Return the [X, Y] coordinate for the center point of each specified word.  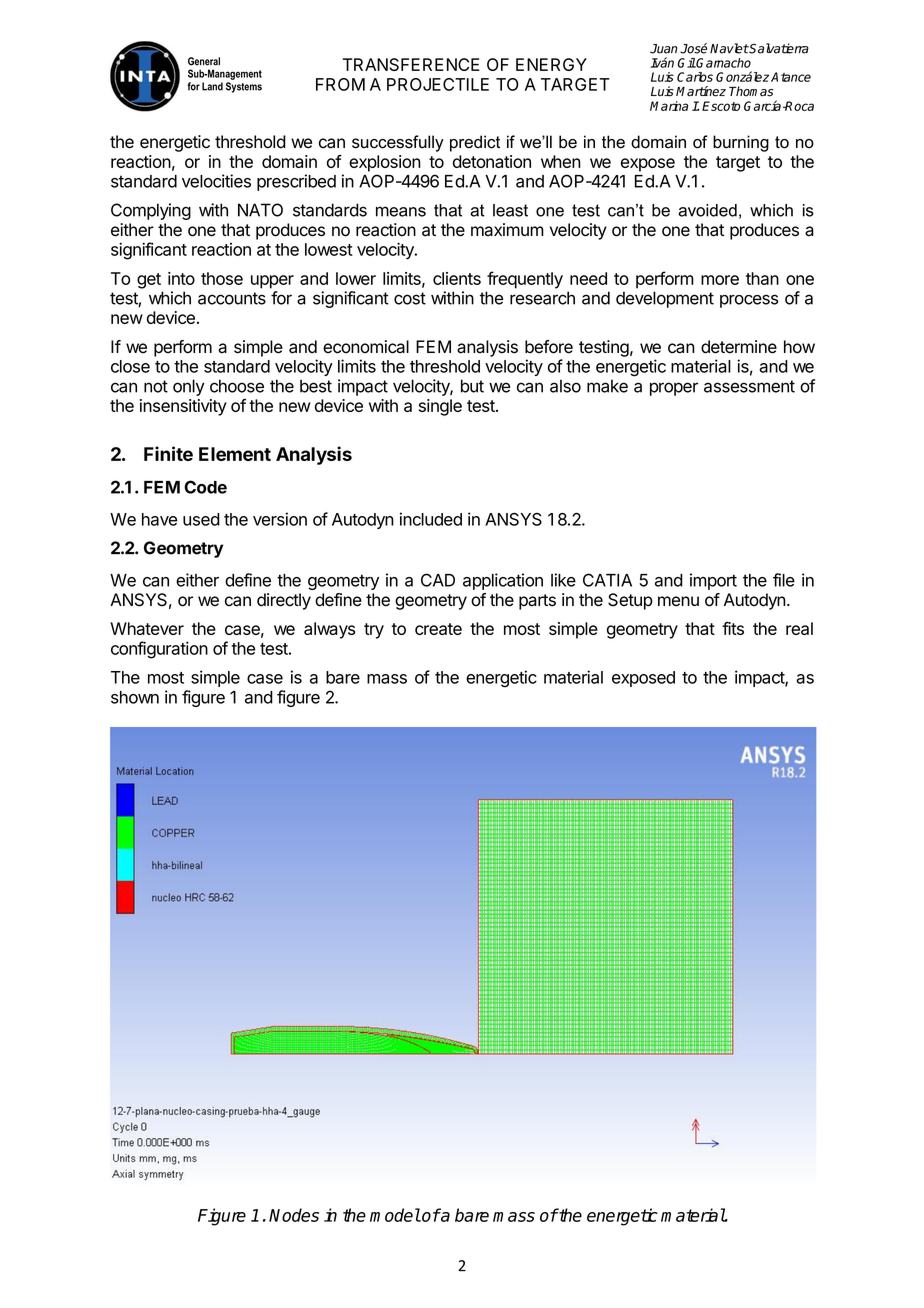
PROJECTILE [438, 84]
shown [135, 697]
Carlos [695, 77]
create [438, 629]
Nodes [294, 1215]
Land [212, 86]
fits [733, 628]
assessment [749, 386]
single [440, 407]
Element [235, 454]
